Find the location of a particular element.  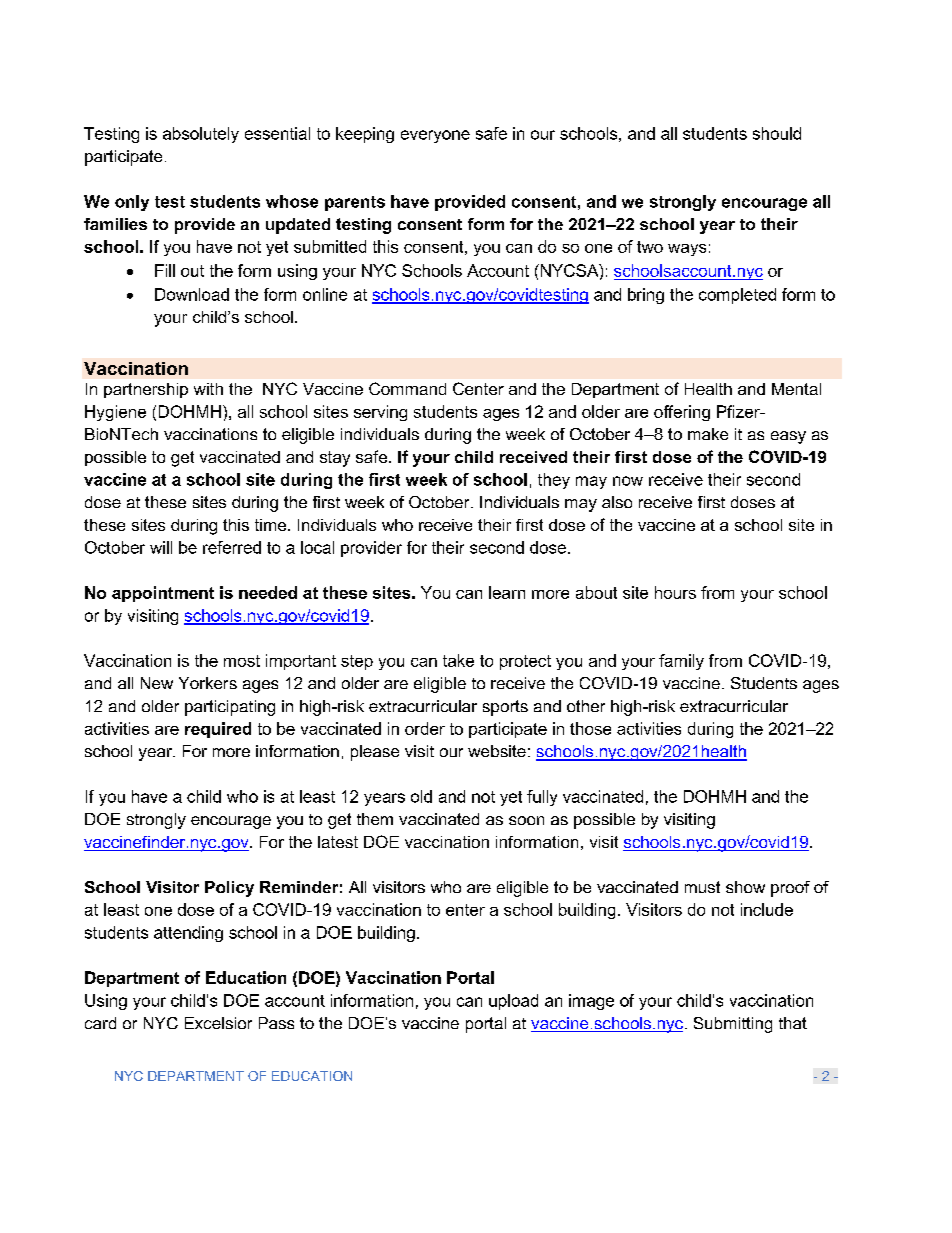

family is located at coordinates (681, 662).
